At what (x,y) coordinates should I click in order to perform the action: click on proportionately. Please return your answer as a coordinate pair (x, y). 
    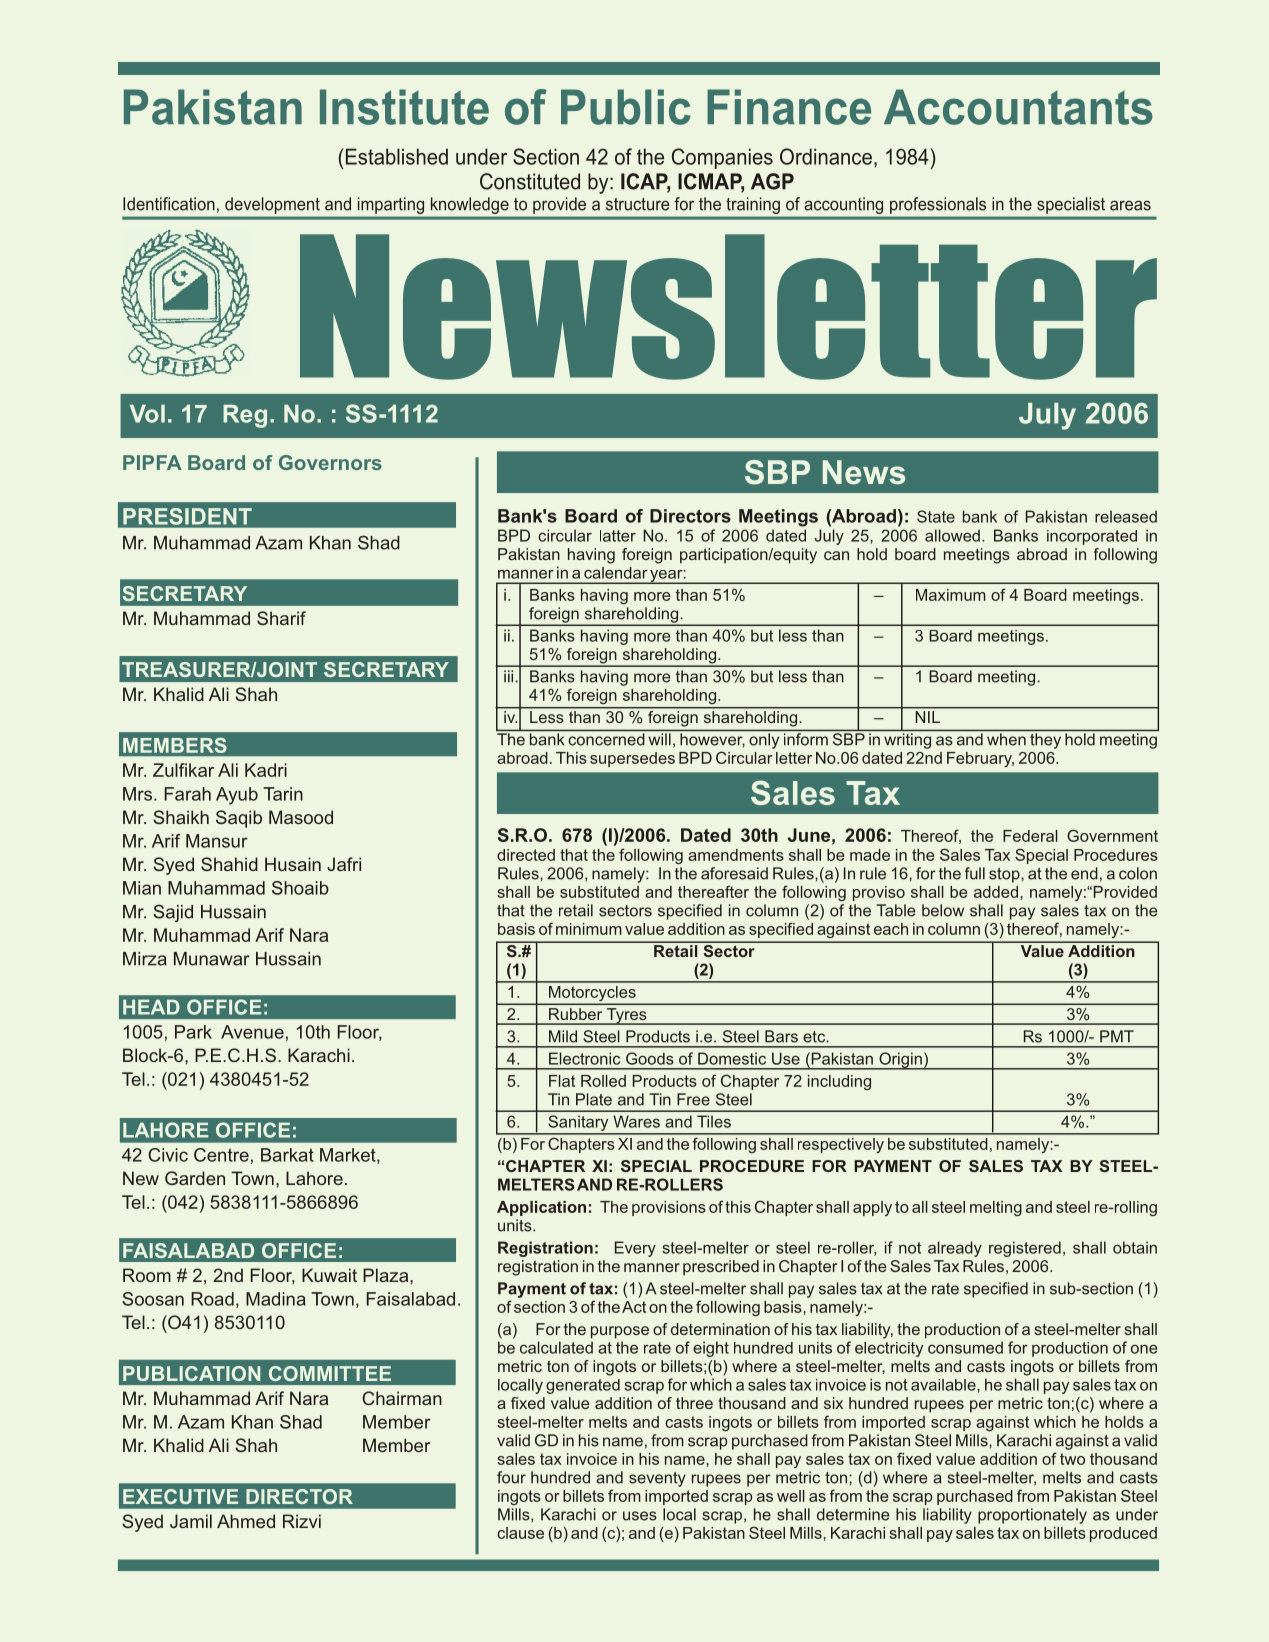
    Looking at the image, I should click on (1032, 1516).
